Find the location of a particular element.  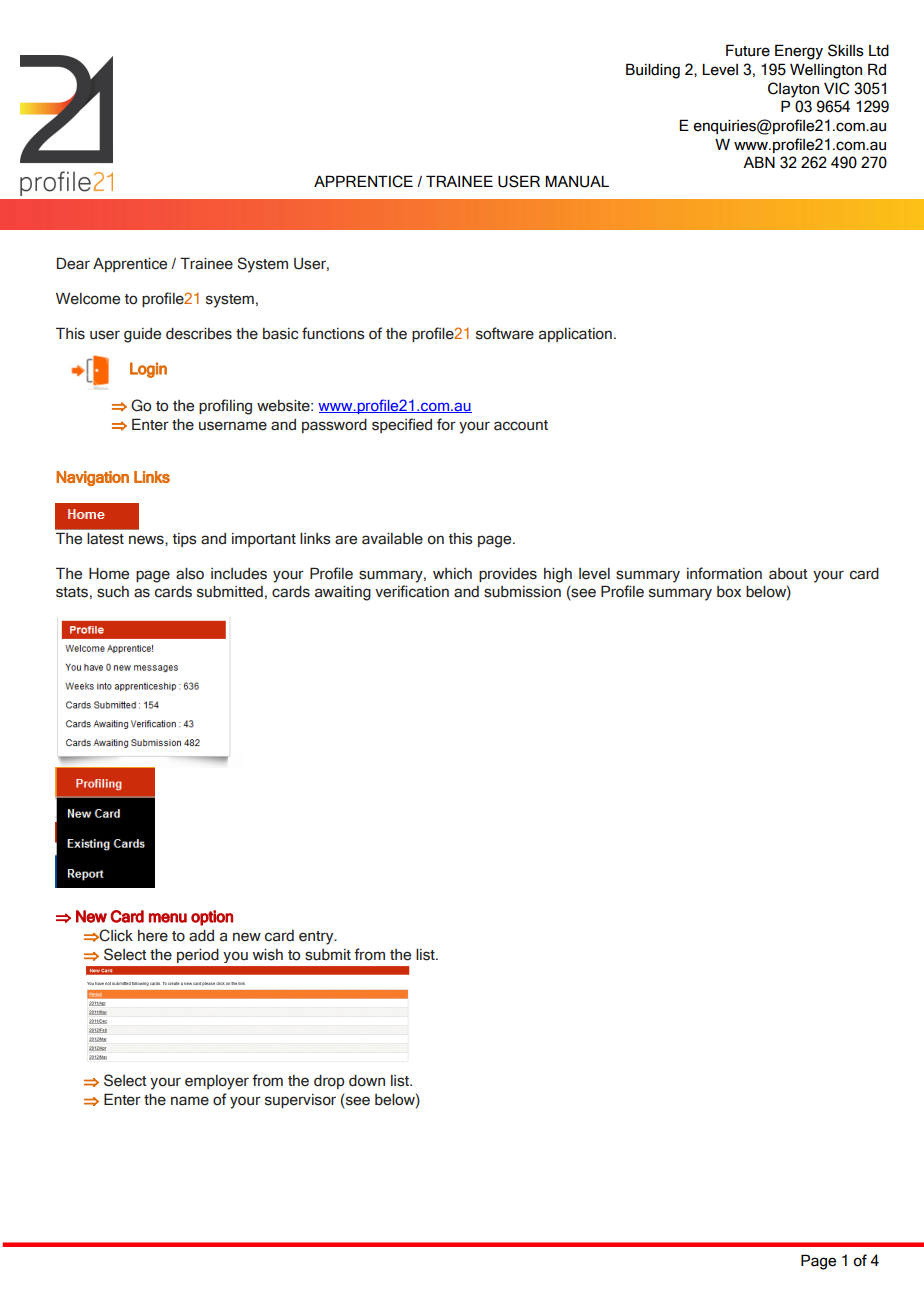

such is located at coordinates (113, 592).
